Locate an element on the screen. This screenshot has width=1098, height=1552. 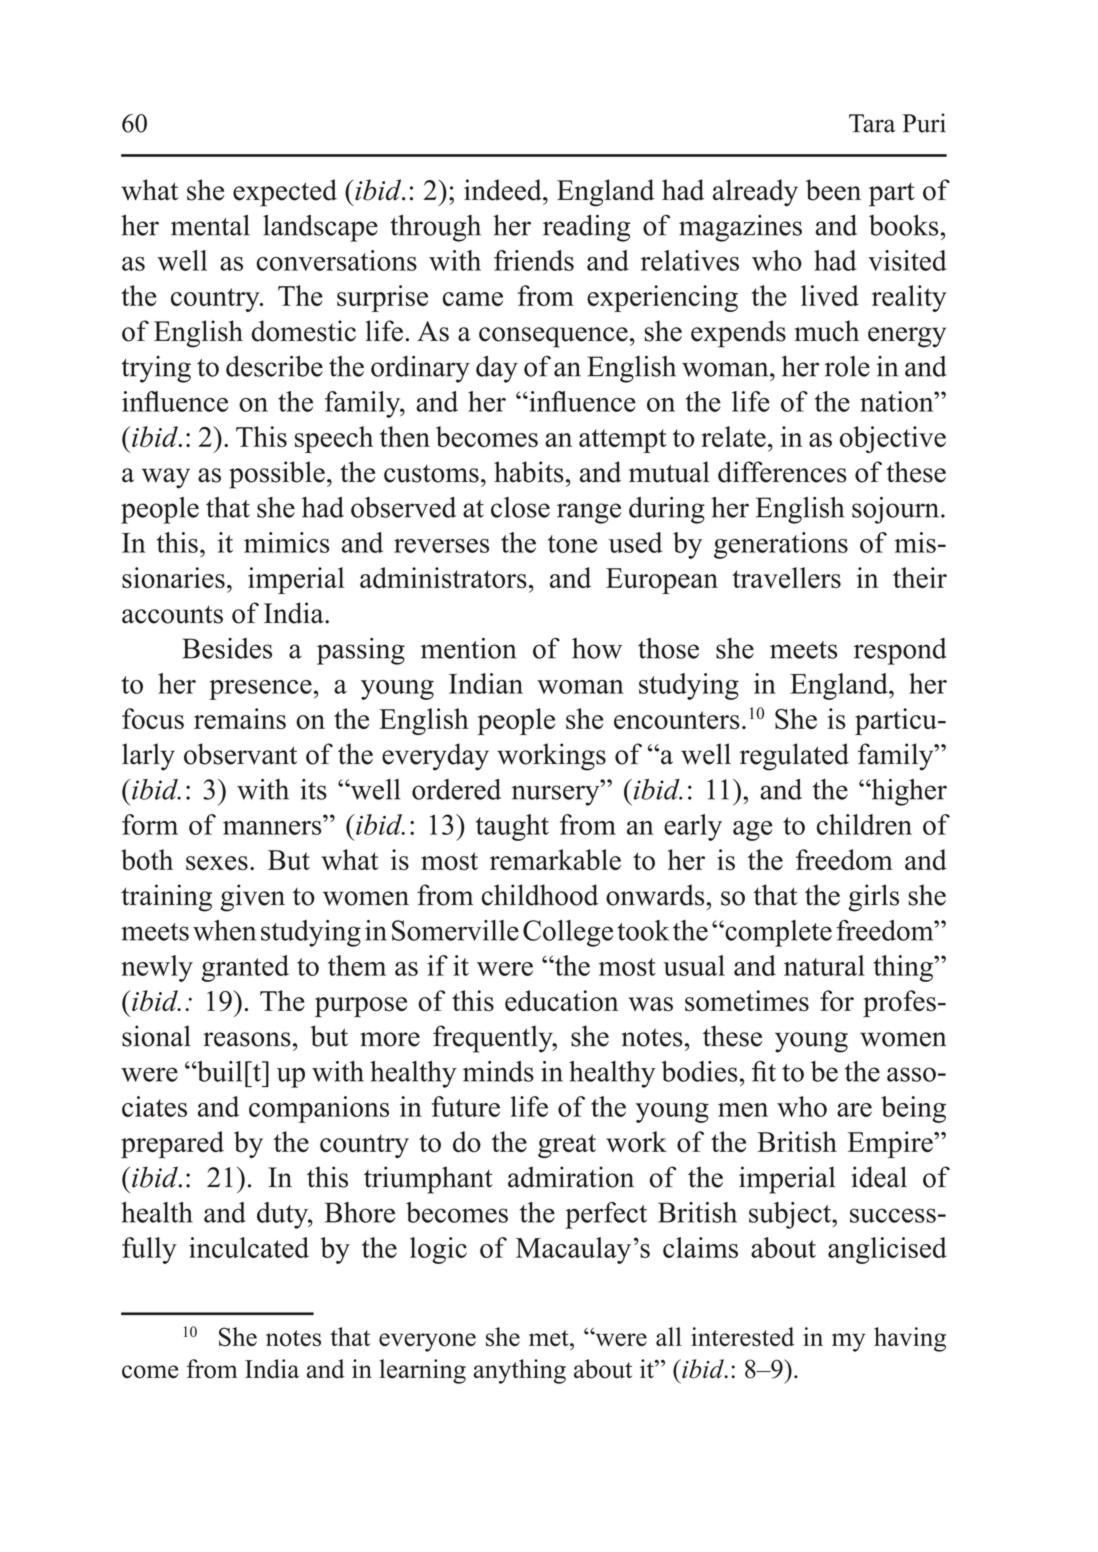
remains is located at coordinates (240, 719).
